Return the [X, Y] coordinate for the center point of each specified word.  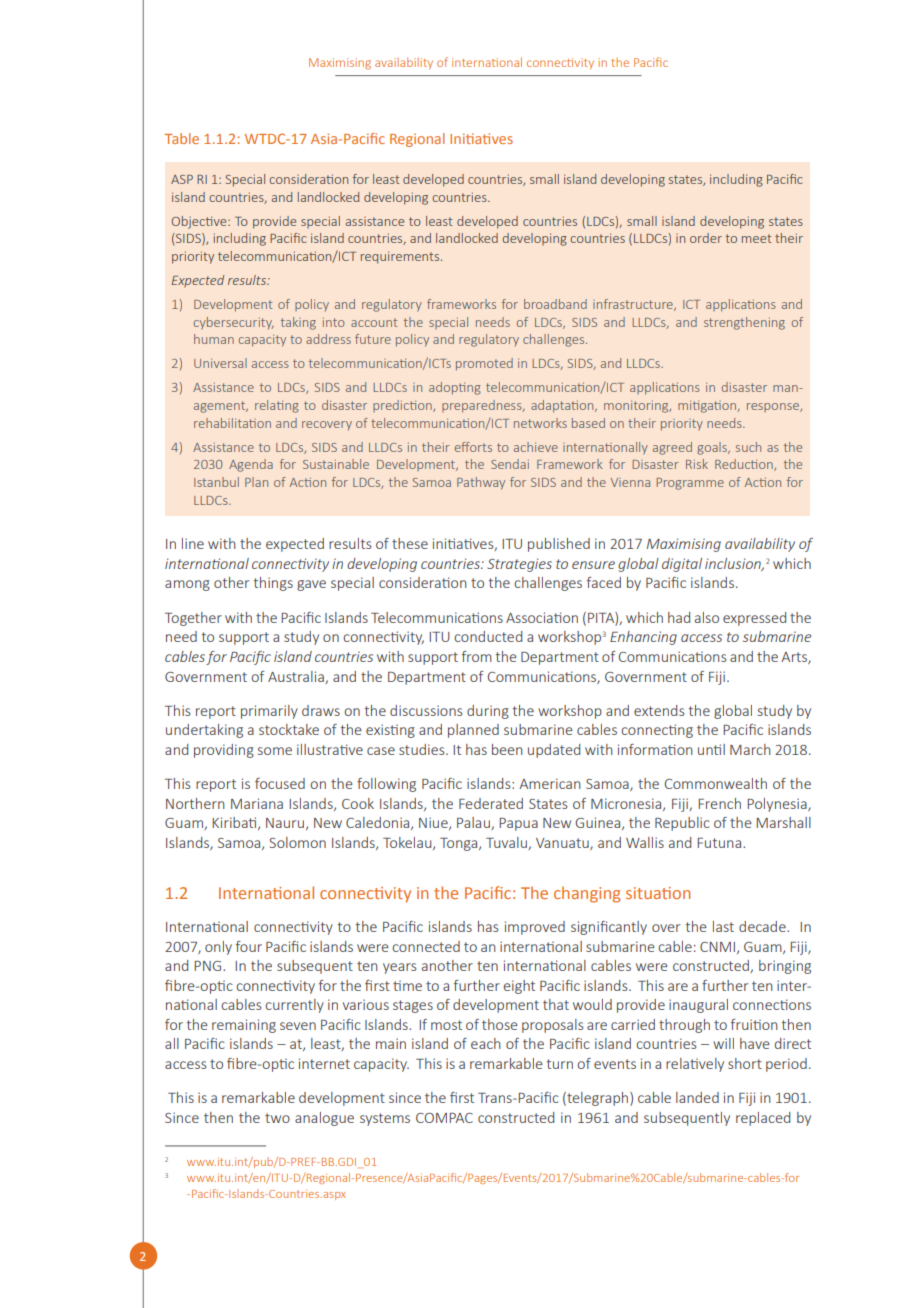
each [486, 1043]
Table [181, 138]
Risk [697, 464]
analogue [324, 1119]
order [706, 238]
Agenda [251, 465]
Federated [491, 803]
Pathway [481, 483]
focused [280, 783]
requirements [400, 257]
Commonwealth [716, 783]
